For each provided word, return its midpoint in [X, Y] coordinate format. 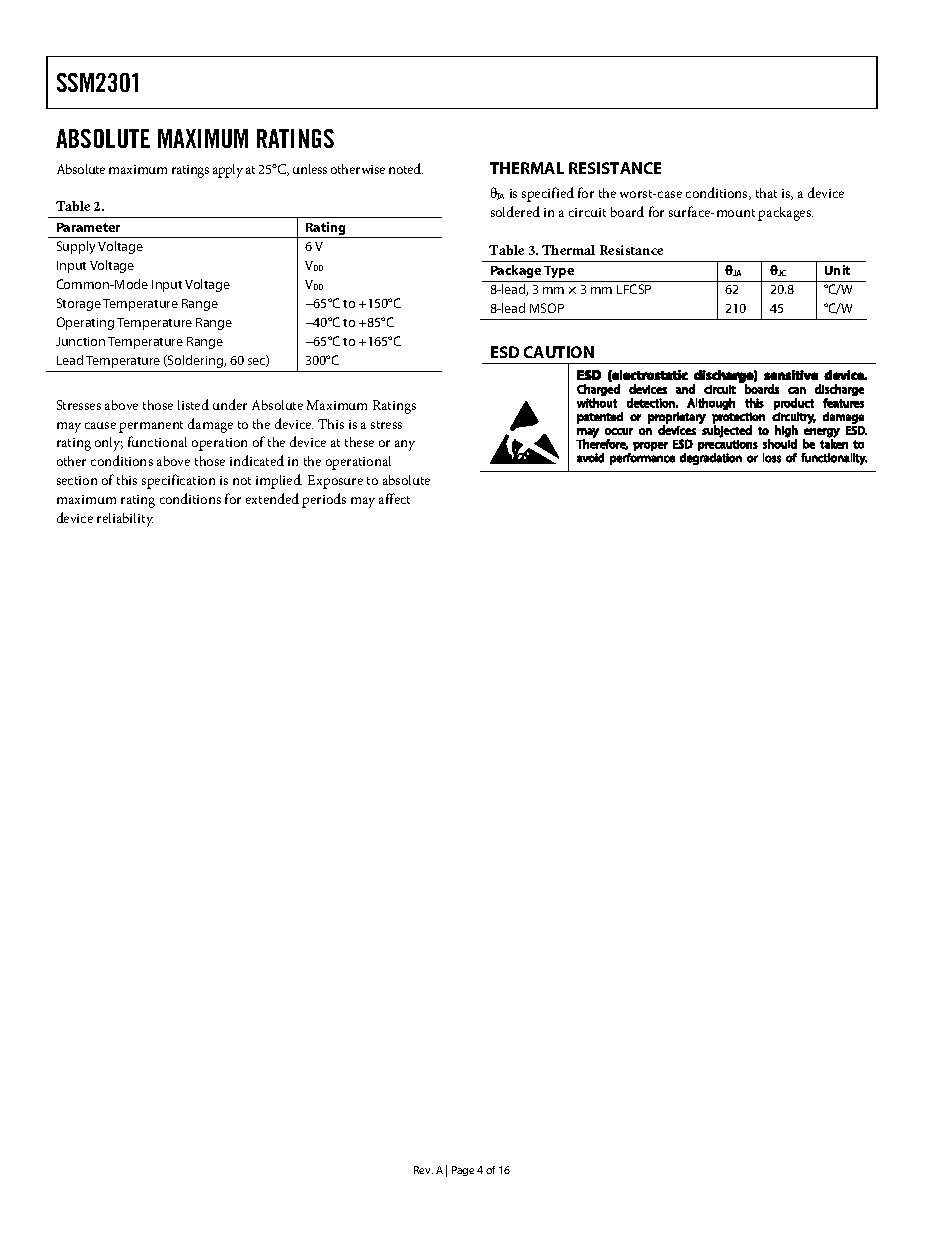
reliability [125, 520]
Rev [423, 1170]
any [405, 445]
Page [463, 1171]
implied [279, 481]
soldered [515, 211]
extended [272, 498]
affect [394, 498]
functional [157, 441]
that [766, 193]
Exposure [335, 482]
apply [228, 171]
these [359, 442]
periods [324, 500]
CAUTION [559, 352]
